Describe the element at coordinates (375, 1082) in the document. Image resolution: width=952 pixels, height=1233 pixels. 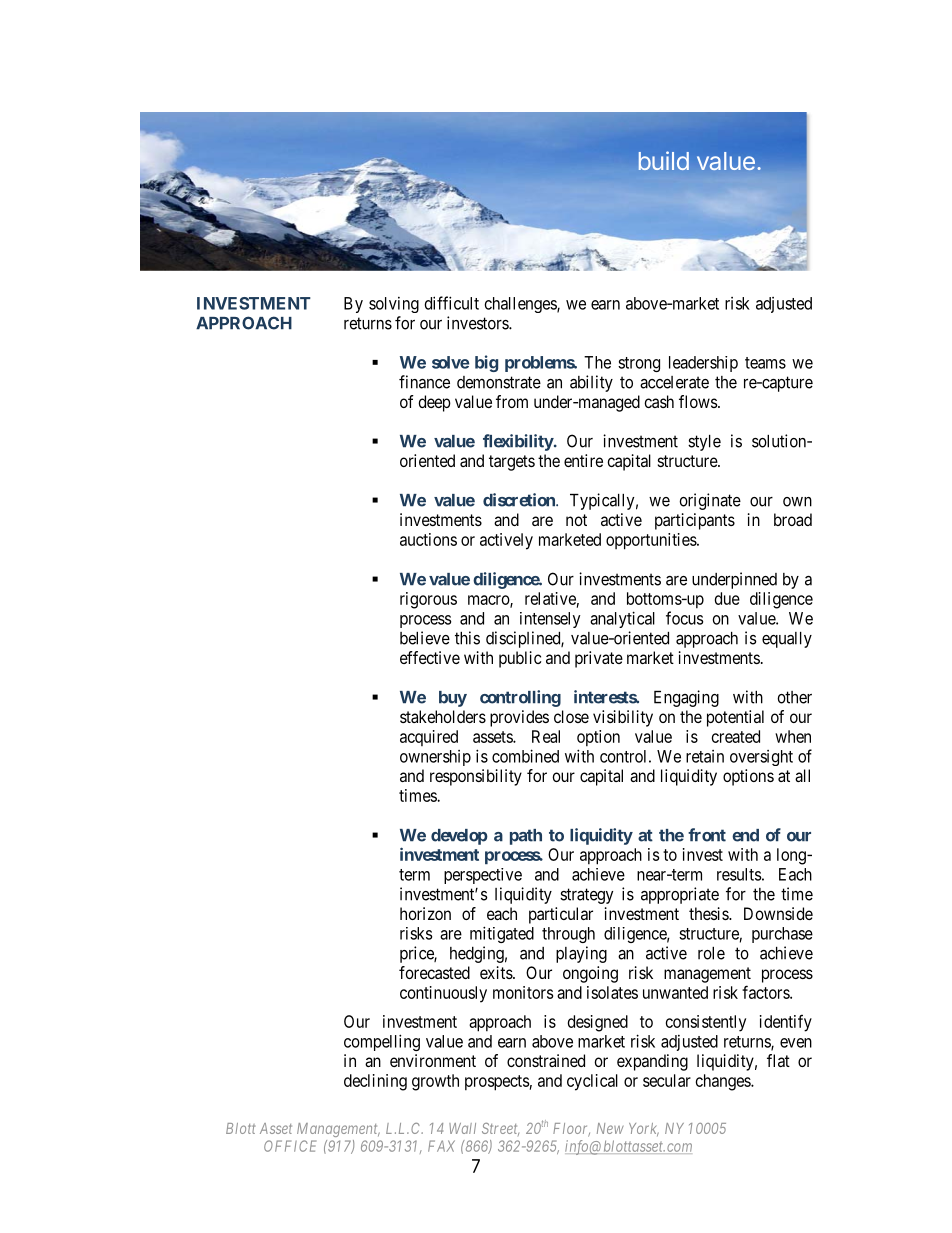
I see `declining` at that location.
